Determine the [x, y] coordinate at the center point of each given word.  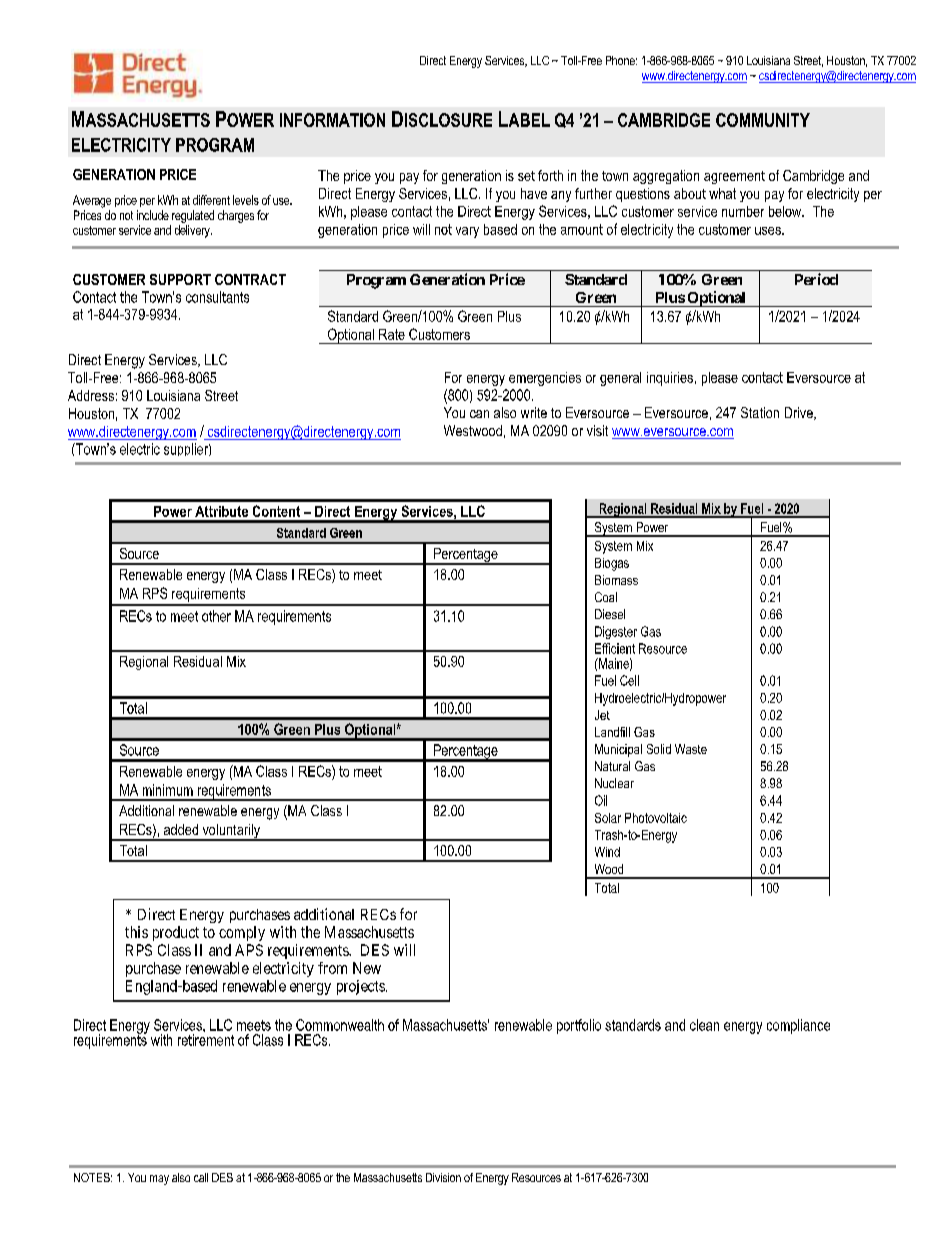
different [211, 200]
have [534, 193]
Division [443, 1177]
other [216, 616]
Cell [629, 680]
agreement [734, 177]
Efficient [615, 648]
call [201, 1177]
